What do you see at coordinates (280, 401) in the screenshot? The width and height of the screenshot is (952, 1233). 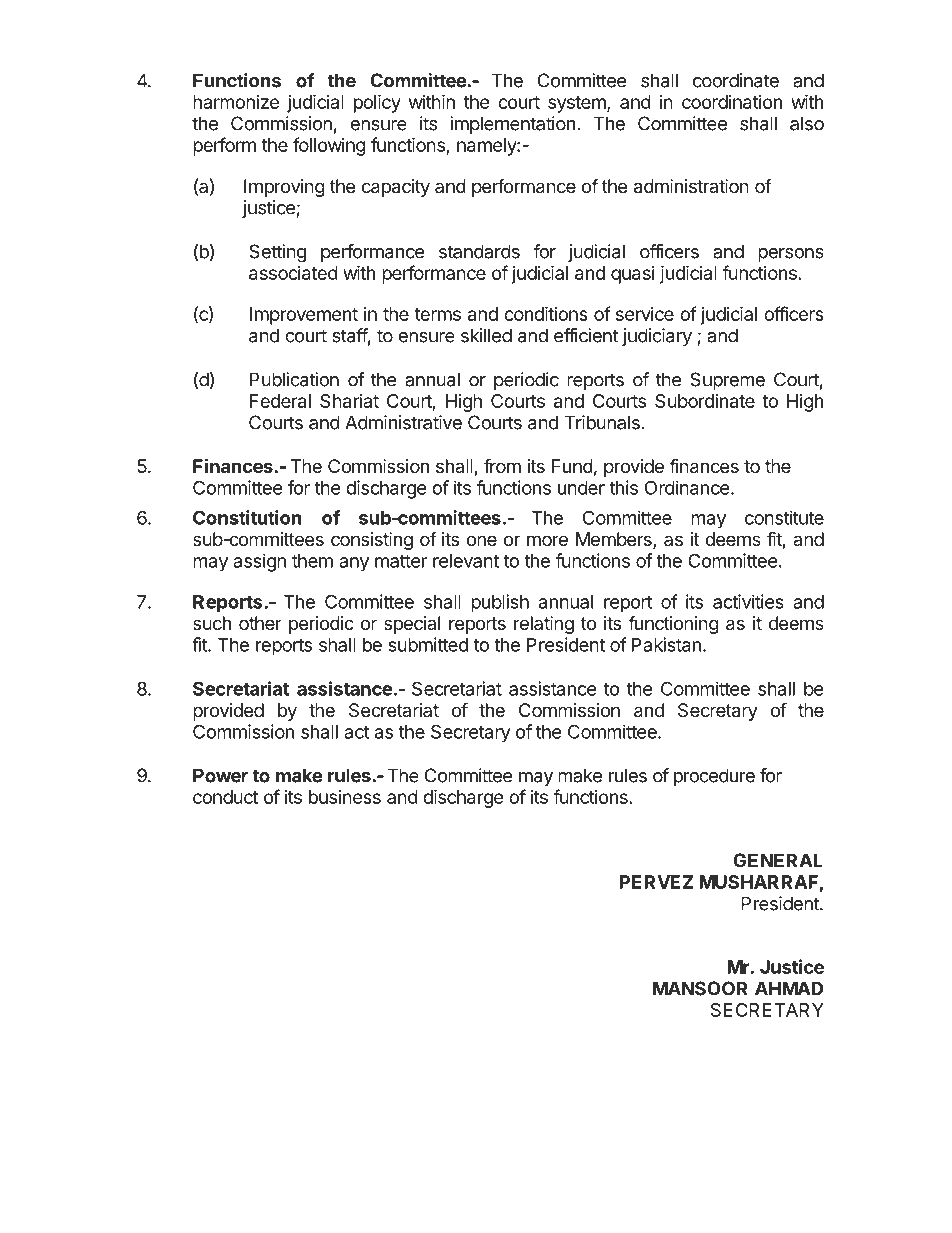 I see `Federal` at bounding box center [280, 401].
